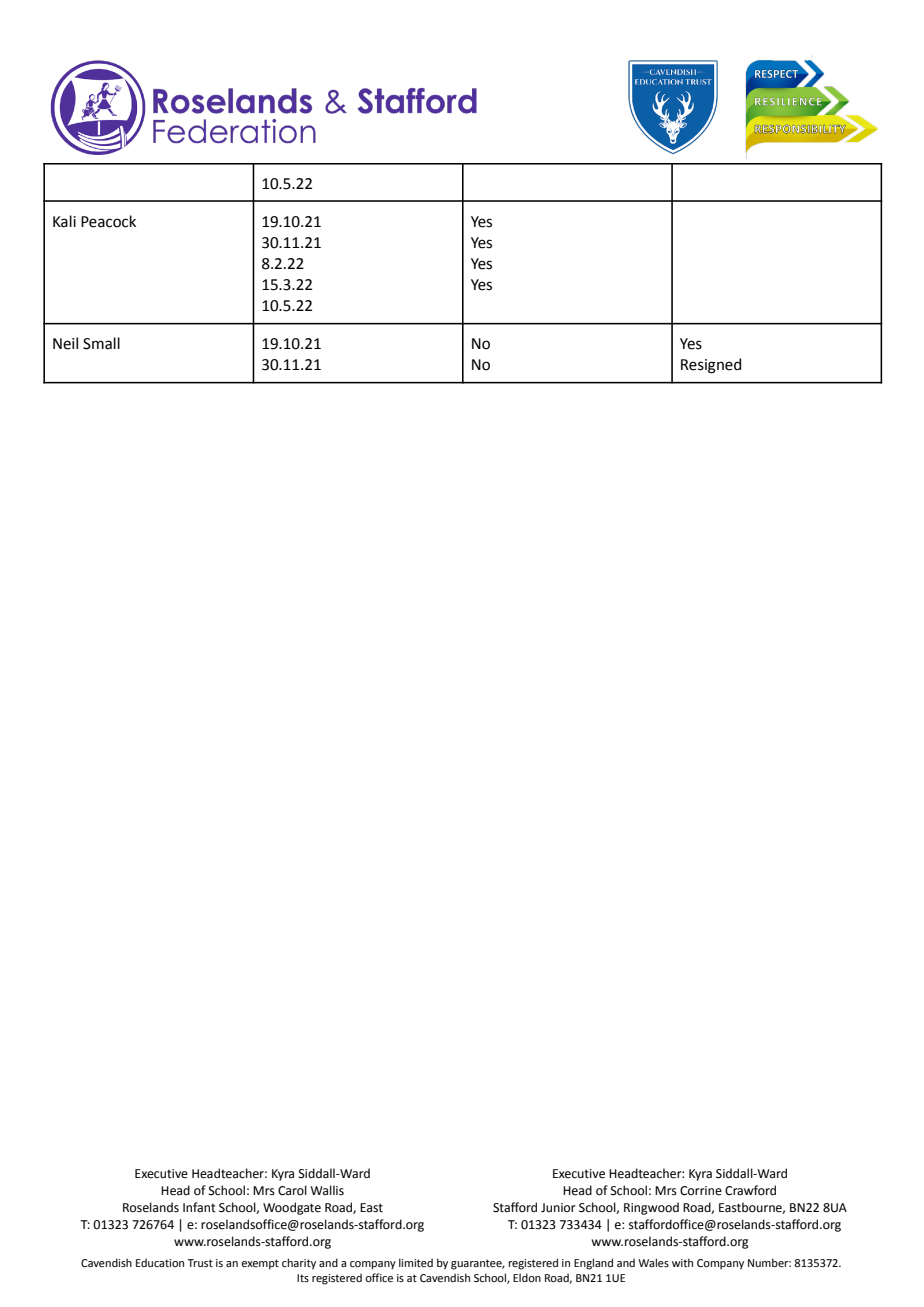 The height and width of the page is (1307, 924). What do you see at coordinates (292, 1190) in the page?
I see `Carol` at bounding box center [292, 1190].
